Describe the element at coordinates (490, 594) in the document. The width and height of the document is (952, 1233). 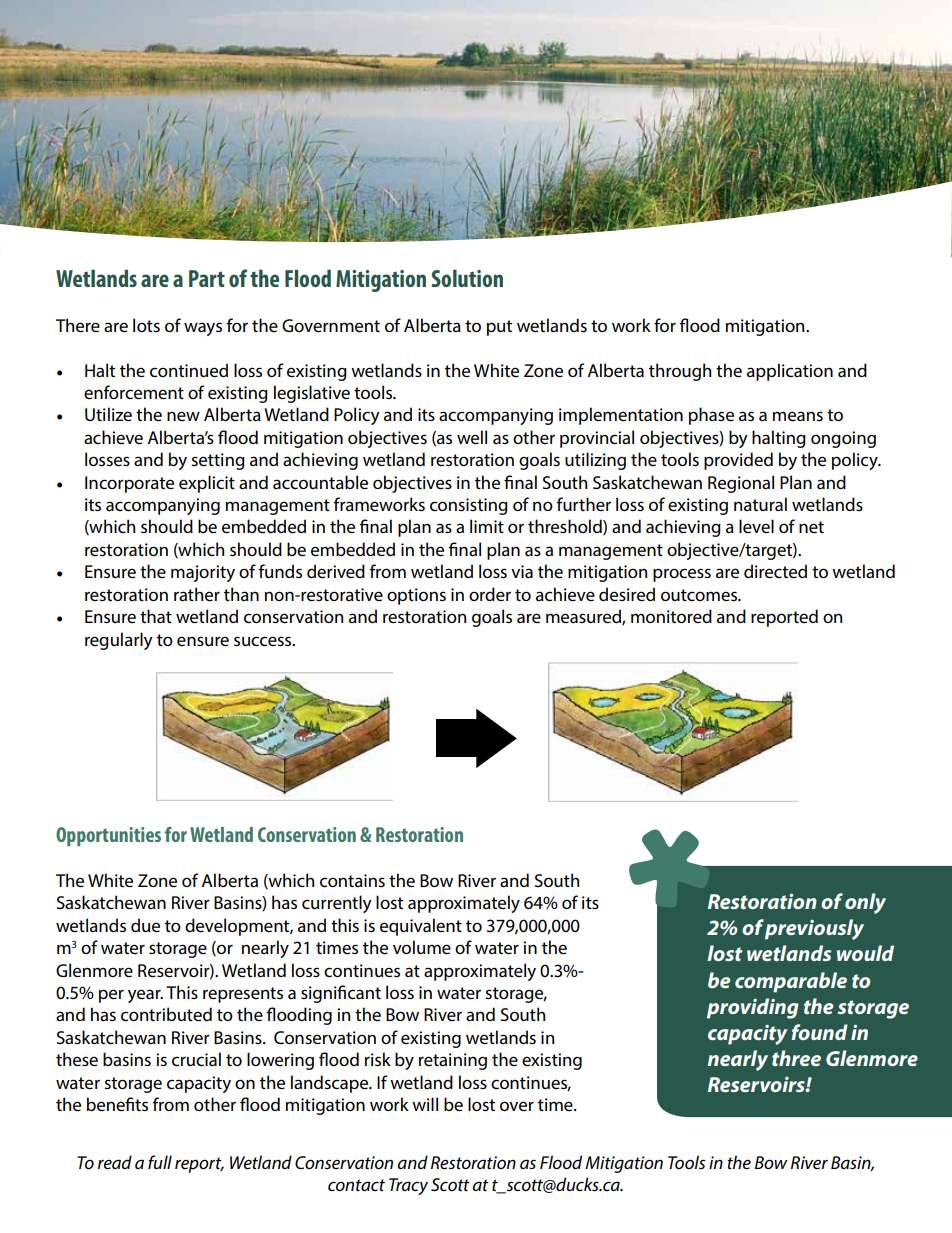
I see `order` at that location.
